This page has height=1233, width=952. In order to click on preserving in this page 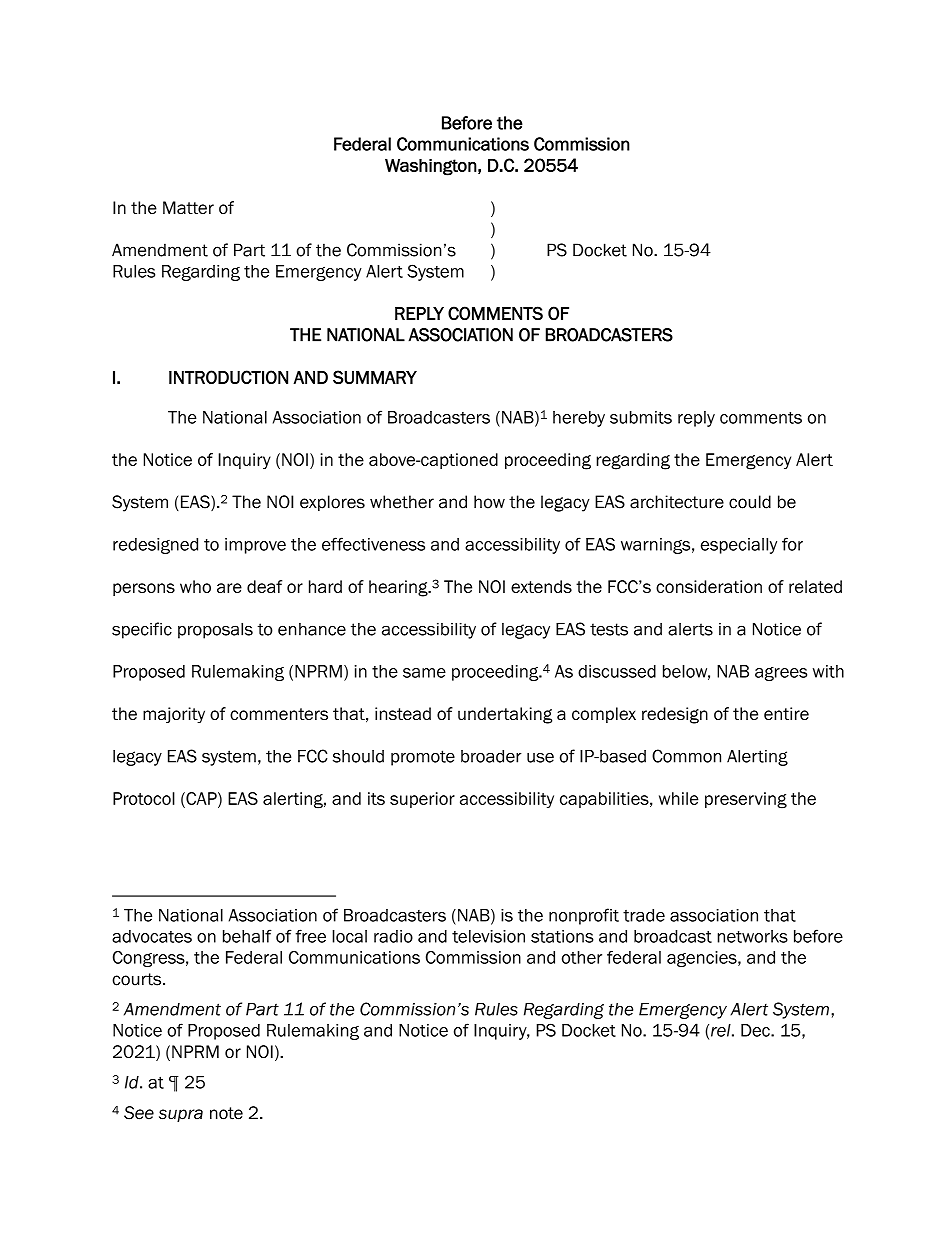, I will do `click(746, 800)`.
